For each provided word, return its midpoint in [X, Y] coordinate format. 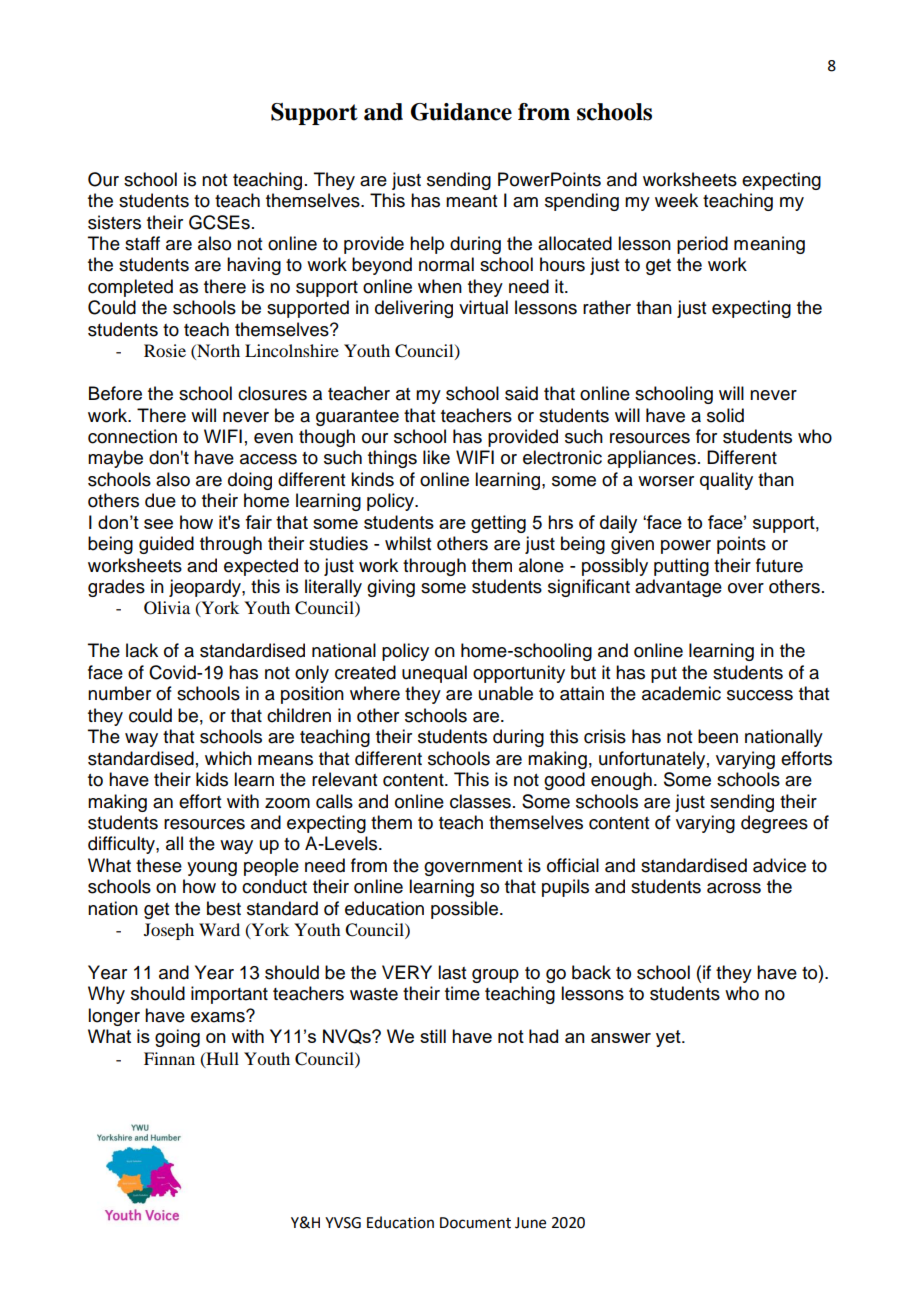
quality [726, 481]
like [436, 457]
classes [480, 801]
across [734, 888]
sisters [114, 222]
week [676, 200]
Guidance [461, 112]
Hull [221, 1059]
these [159, 865]
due [160, 500]
